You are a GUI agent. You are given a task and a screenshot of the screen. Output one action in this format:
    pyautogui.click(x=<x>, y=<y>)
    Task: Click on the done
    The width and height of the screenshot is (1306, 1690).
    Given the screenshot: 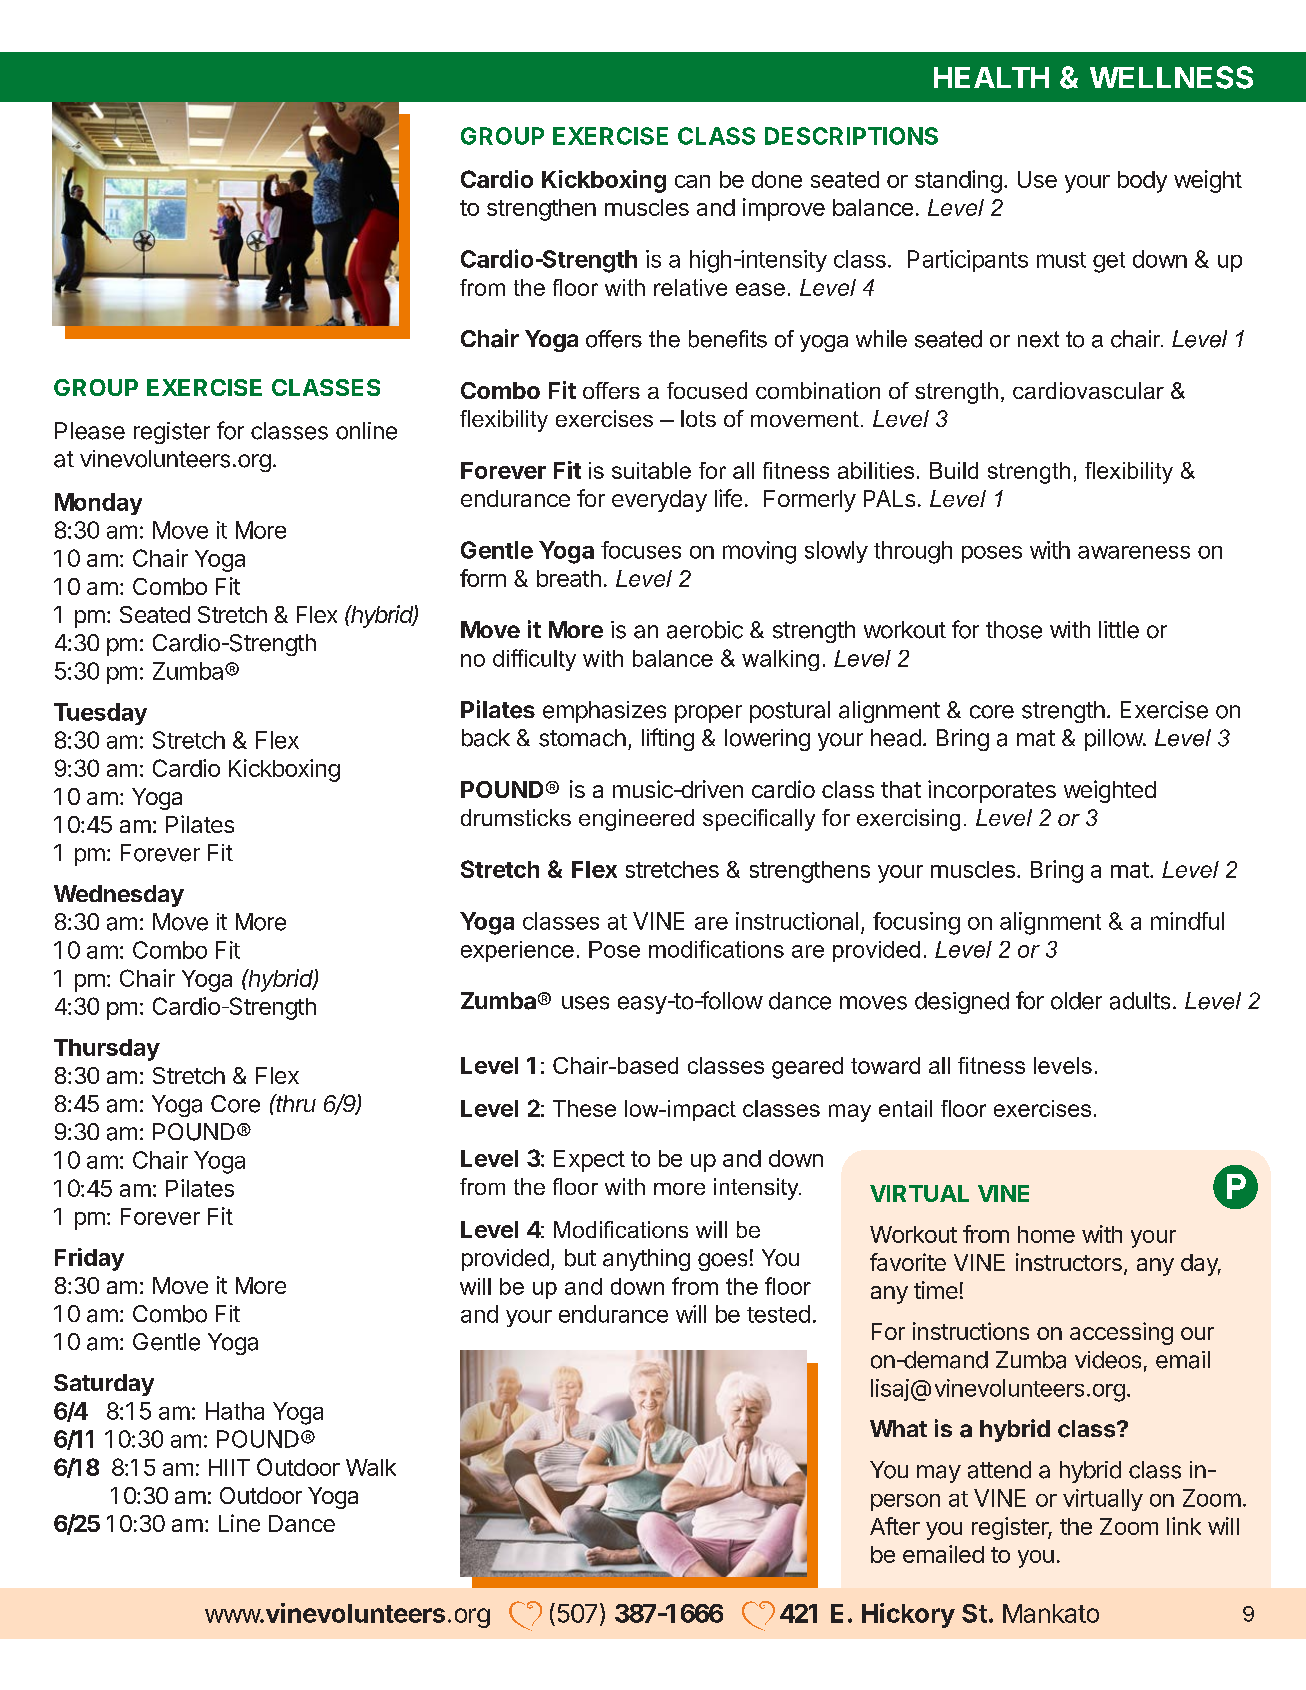 What is the action you would take?
    pyautogui.click(x=777, y=179)
